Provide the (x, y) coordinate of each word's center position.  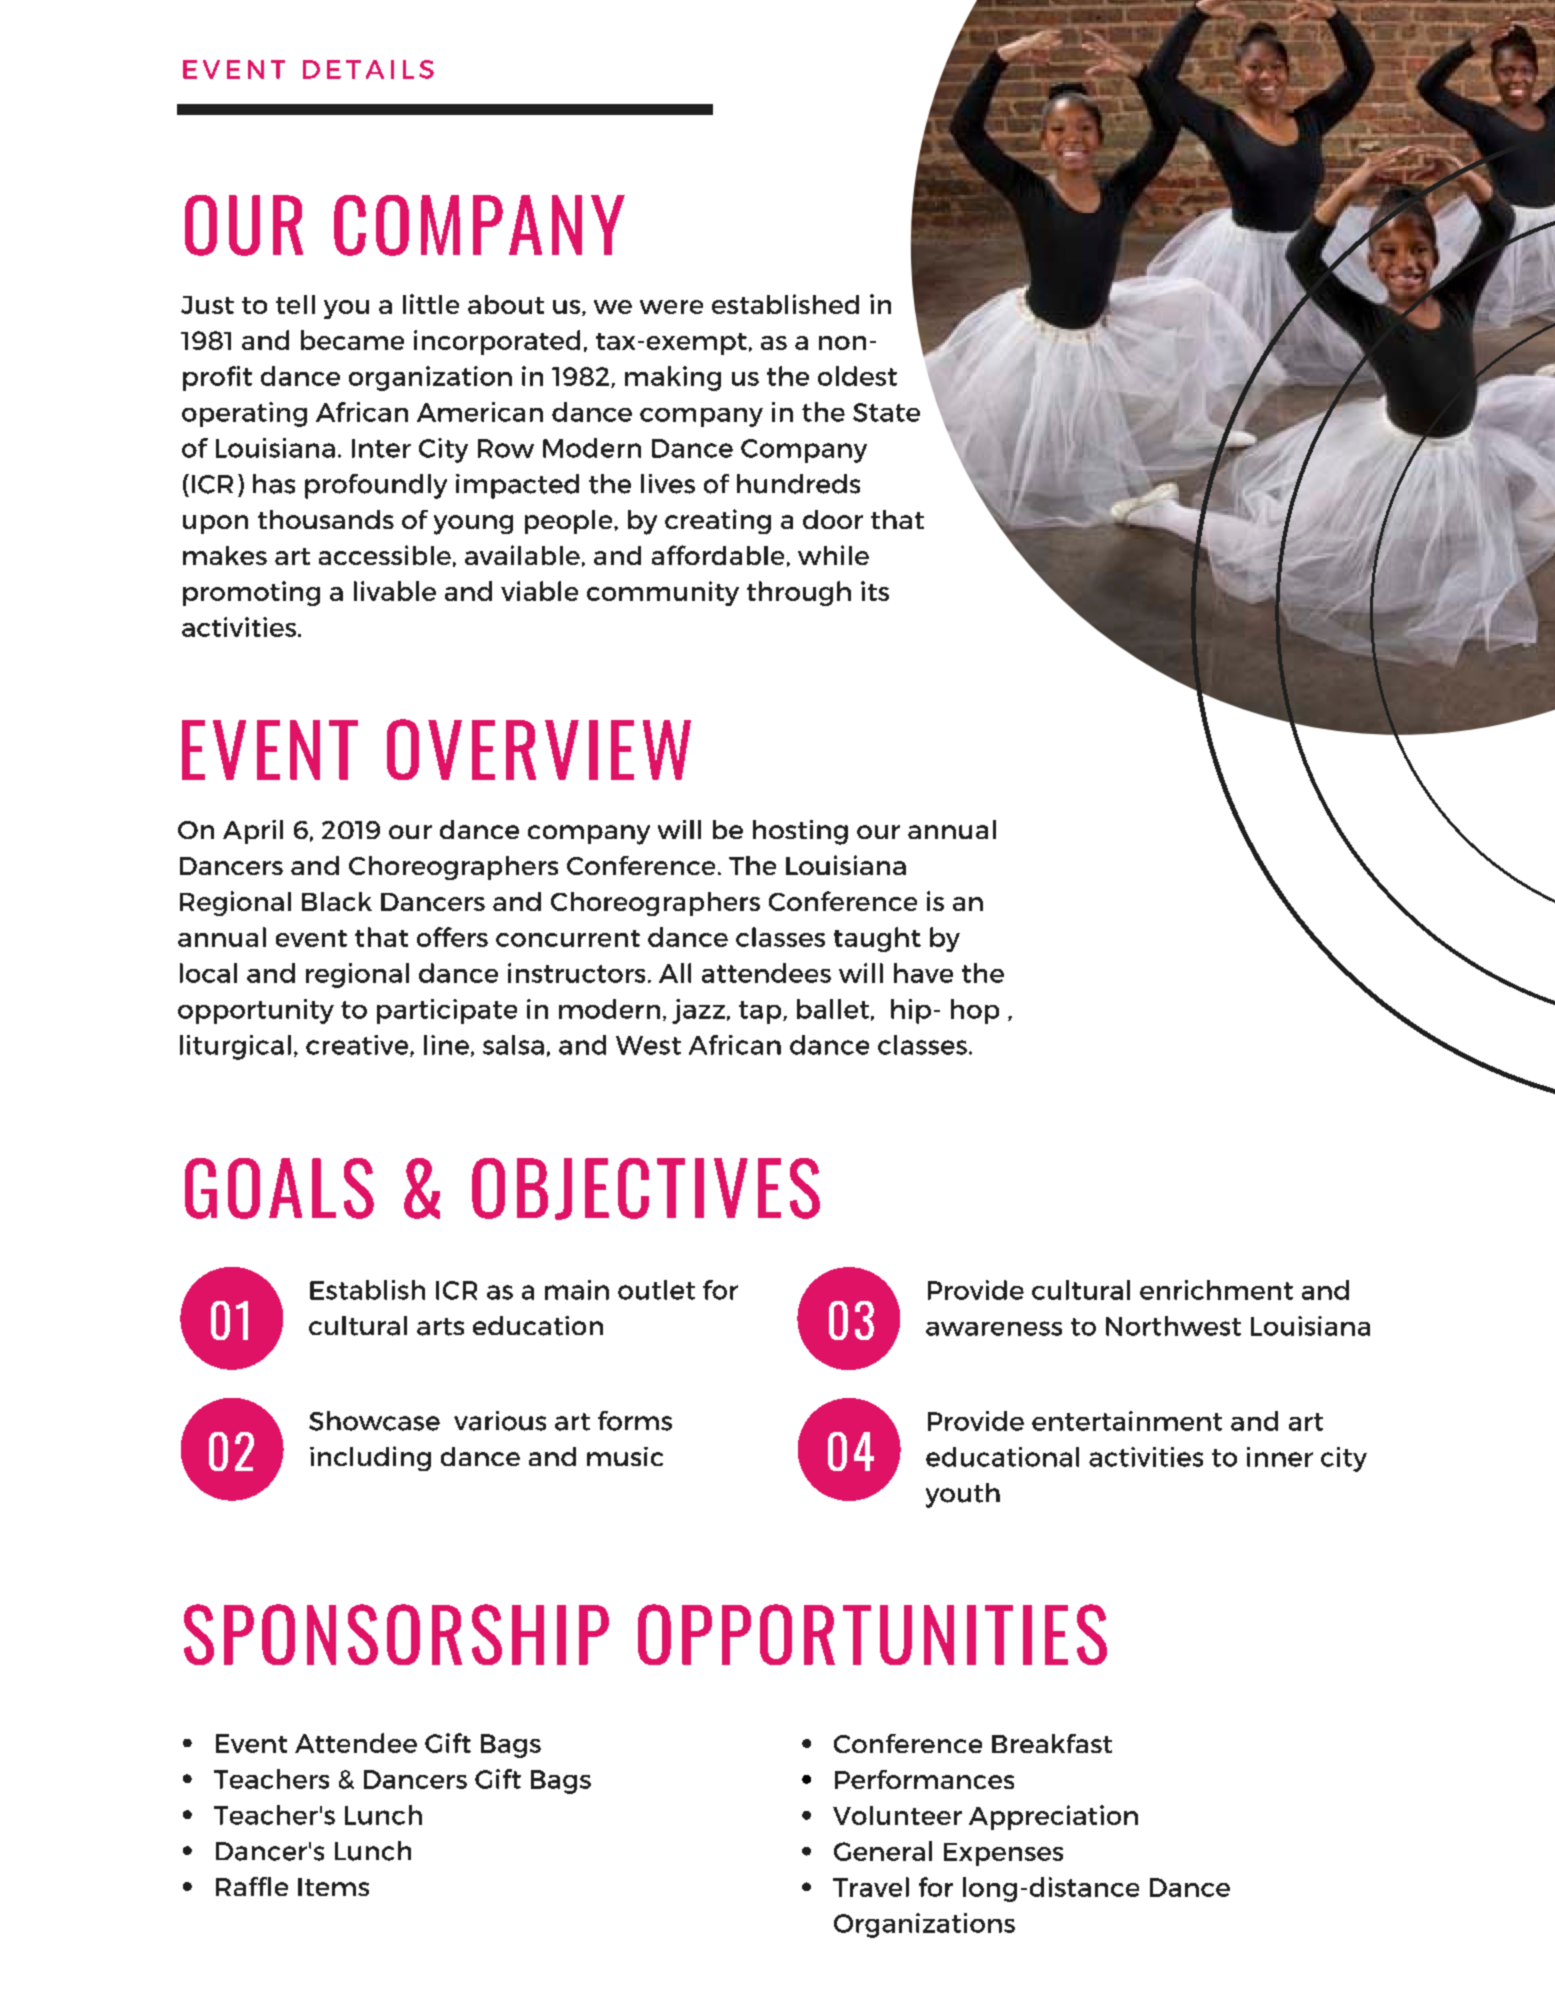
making (673, 378)
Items (333, 1887)
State (886, 412)
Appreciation (1053, 1817)
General (883, 1851)
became (352, 340)
